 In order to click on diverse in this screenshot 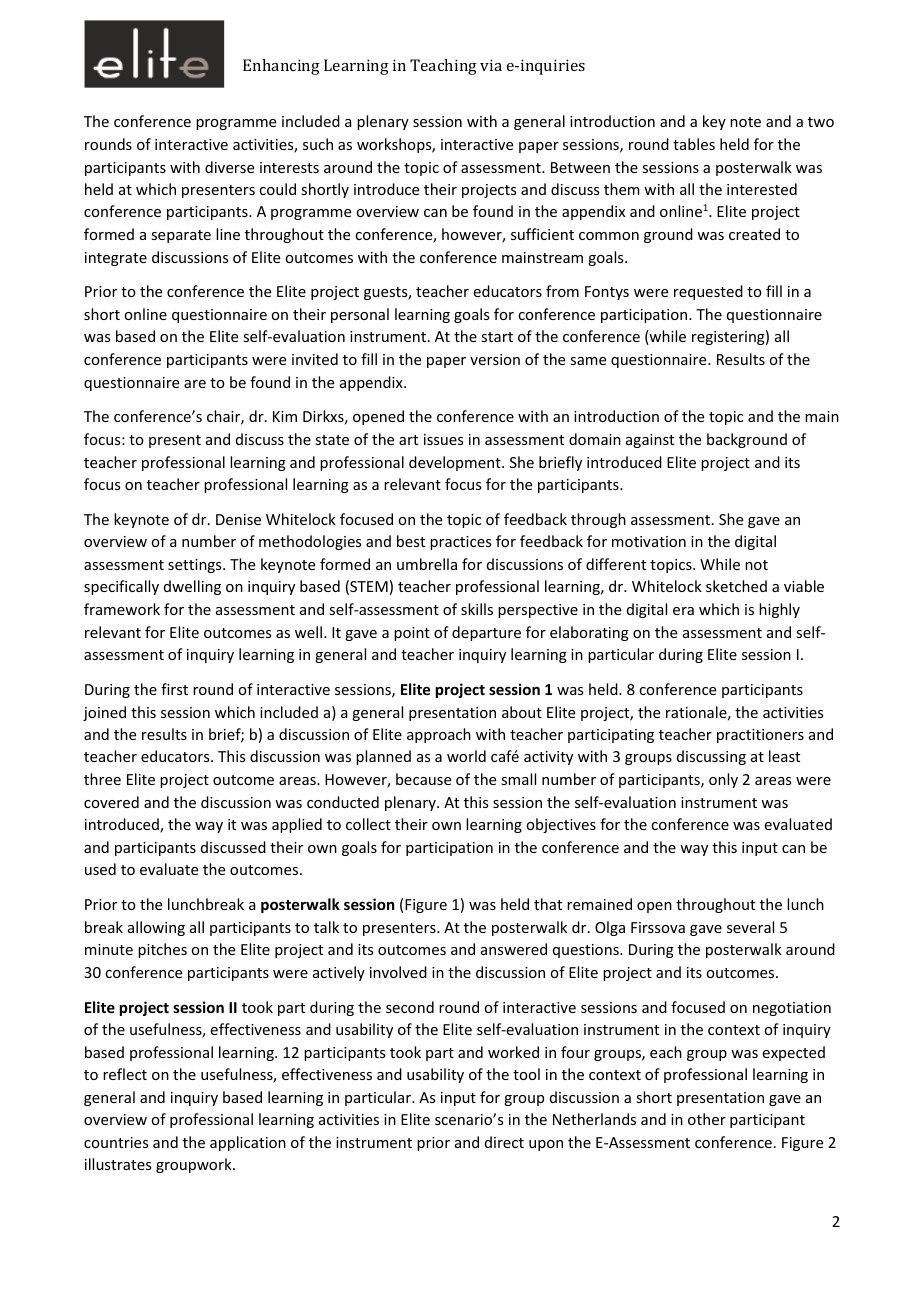, I will do `click(229, 167)`.
